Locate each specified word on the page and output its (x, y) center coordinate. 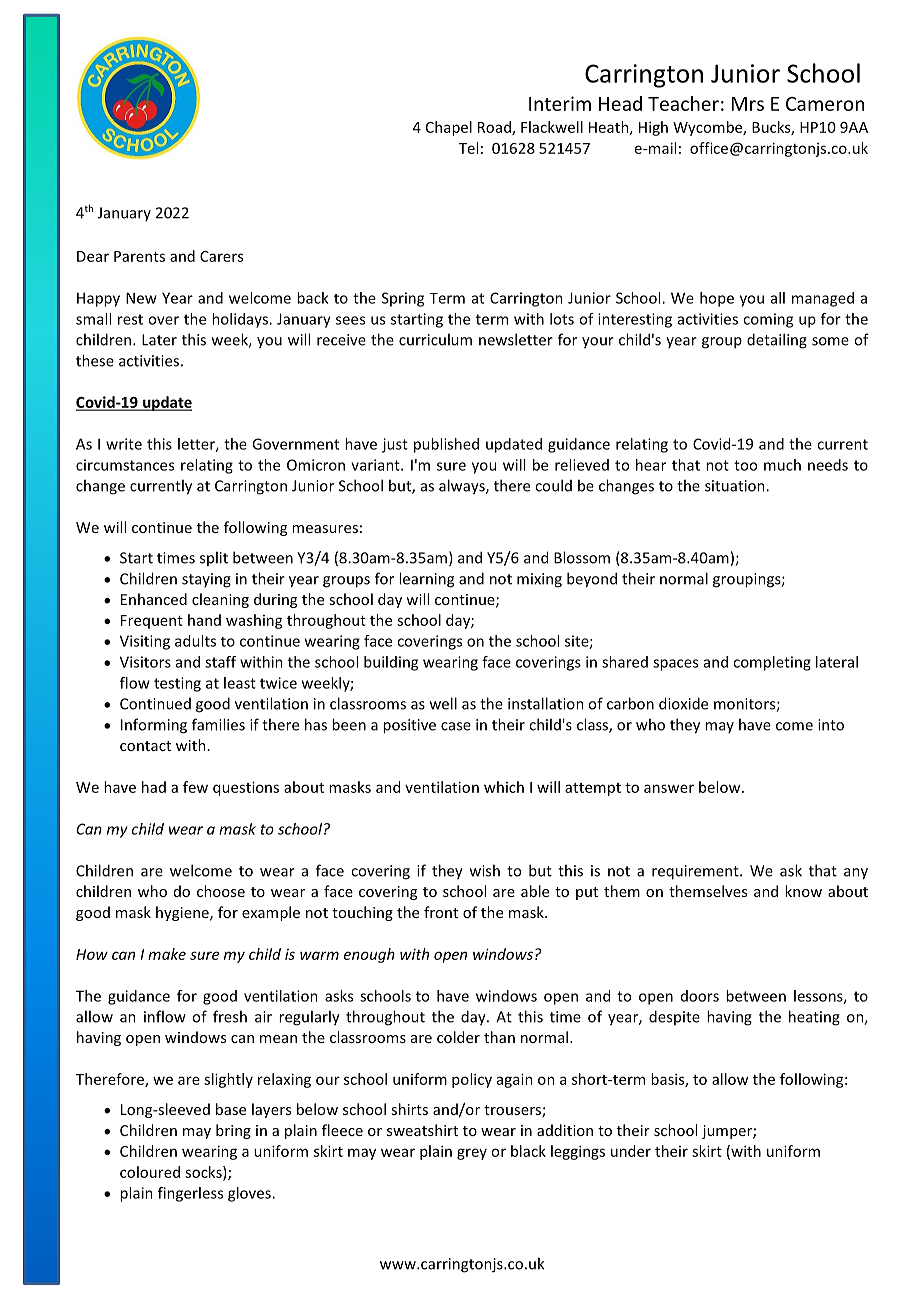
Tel (468, 148)
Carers (221, 256)
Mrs (748, 104)
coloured (150, 1172)
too (745, 465)
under (631, 1151)
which (504, 787)
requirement (696, 872)
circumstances (125, 465)
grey (472, 1154)
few (195, 787)
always (463, 487)
